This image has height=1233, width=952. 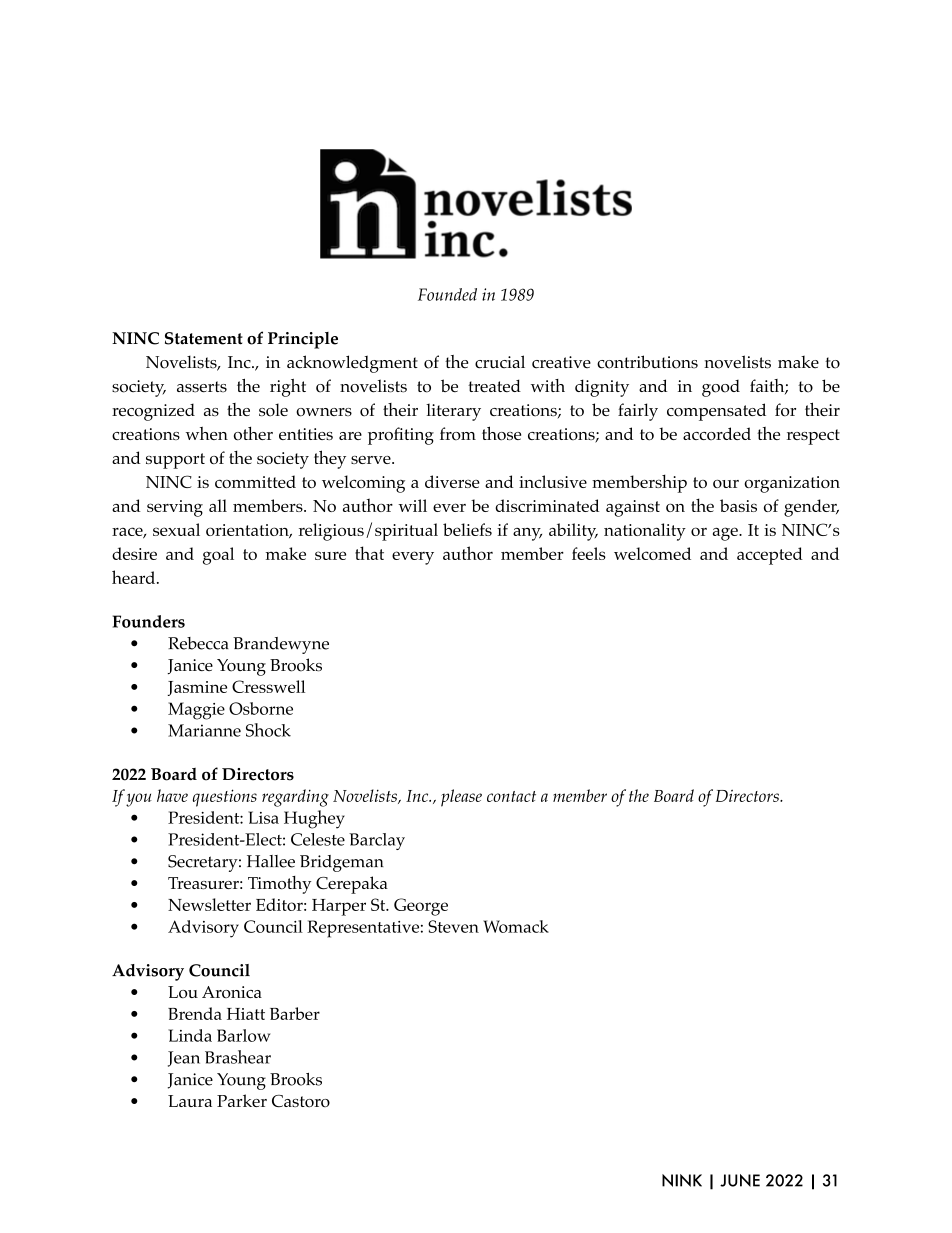 What do you see at coordinates (516, 926) in the image?
I see `Womack` at bounding box center [516, 926].
